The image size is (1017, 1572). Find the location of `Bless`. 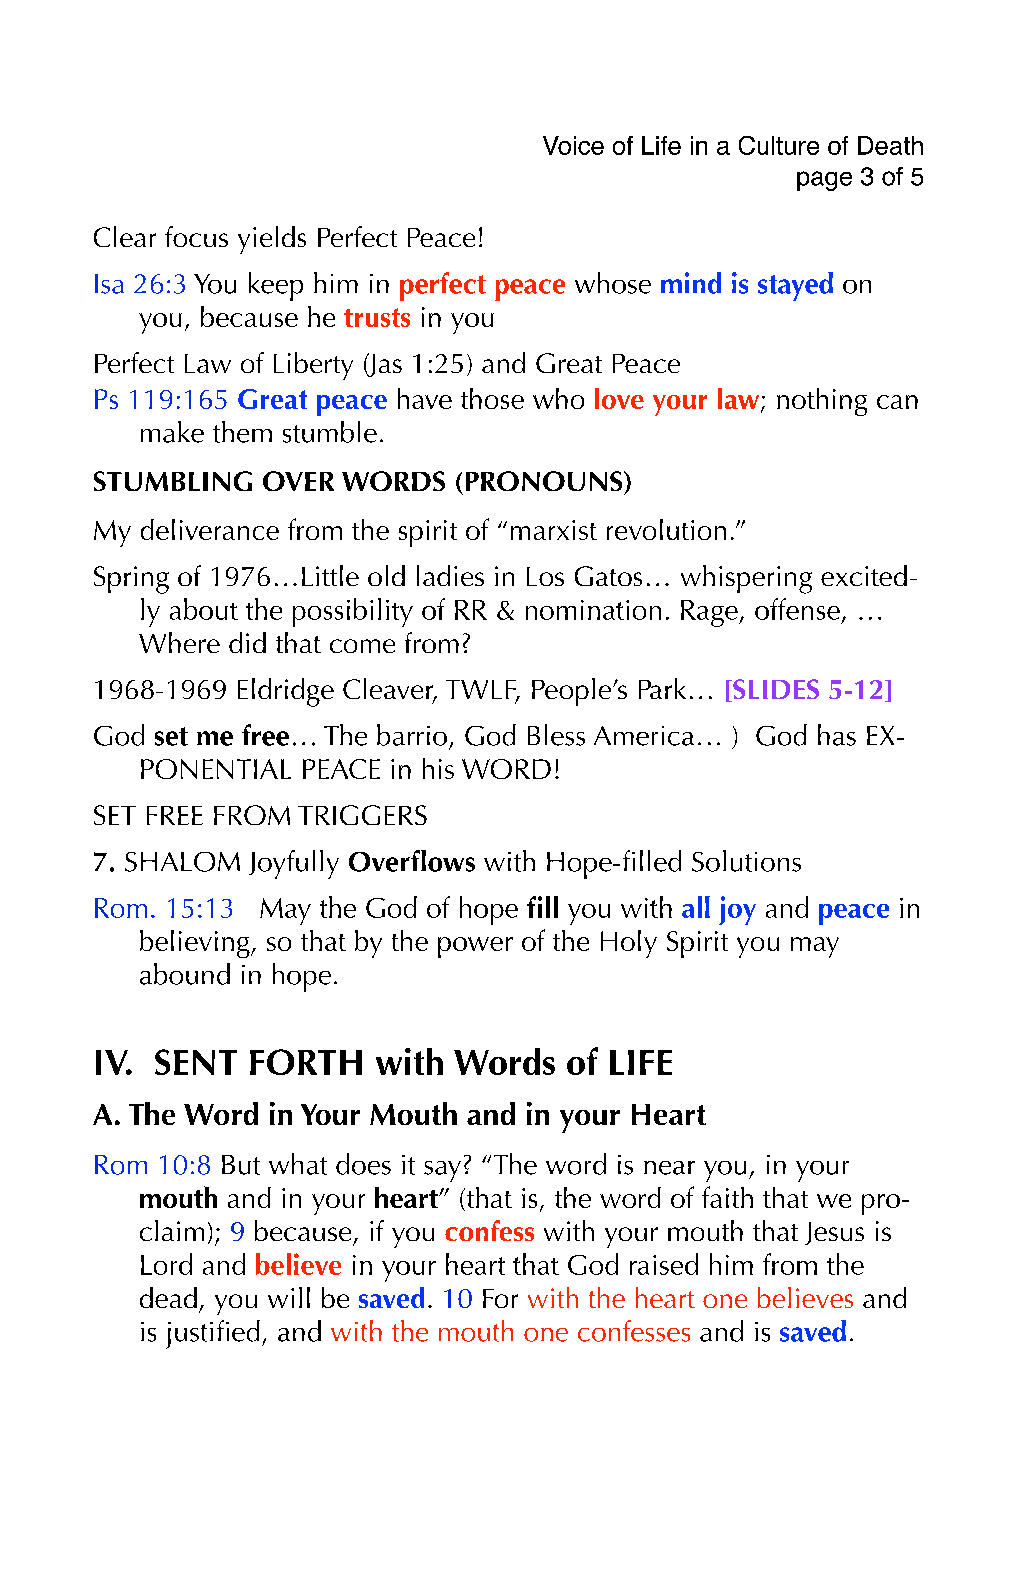

Bless is located at coordinates (556, 735).
